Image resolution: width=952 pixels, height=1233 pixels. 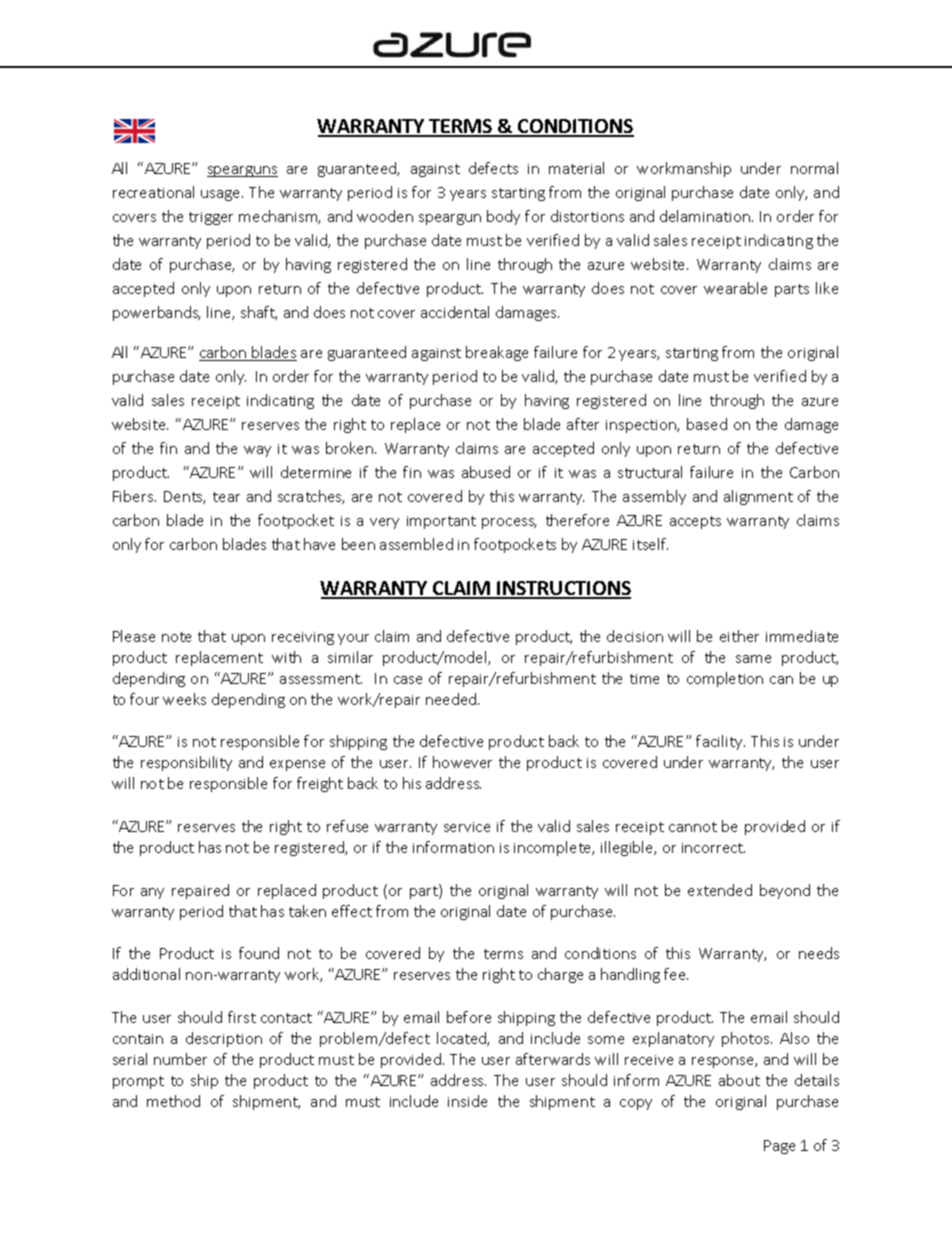 I want to click on cannot, so click(x=693, y=827).
